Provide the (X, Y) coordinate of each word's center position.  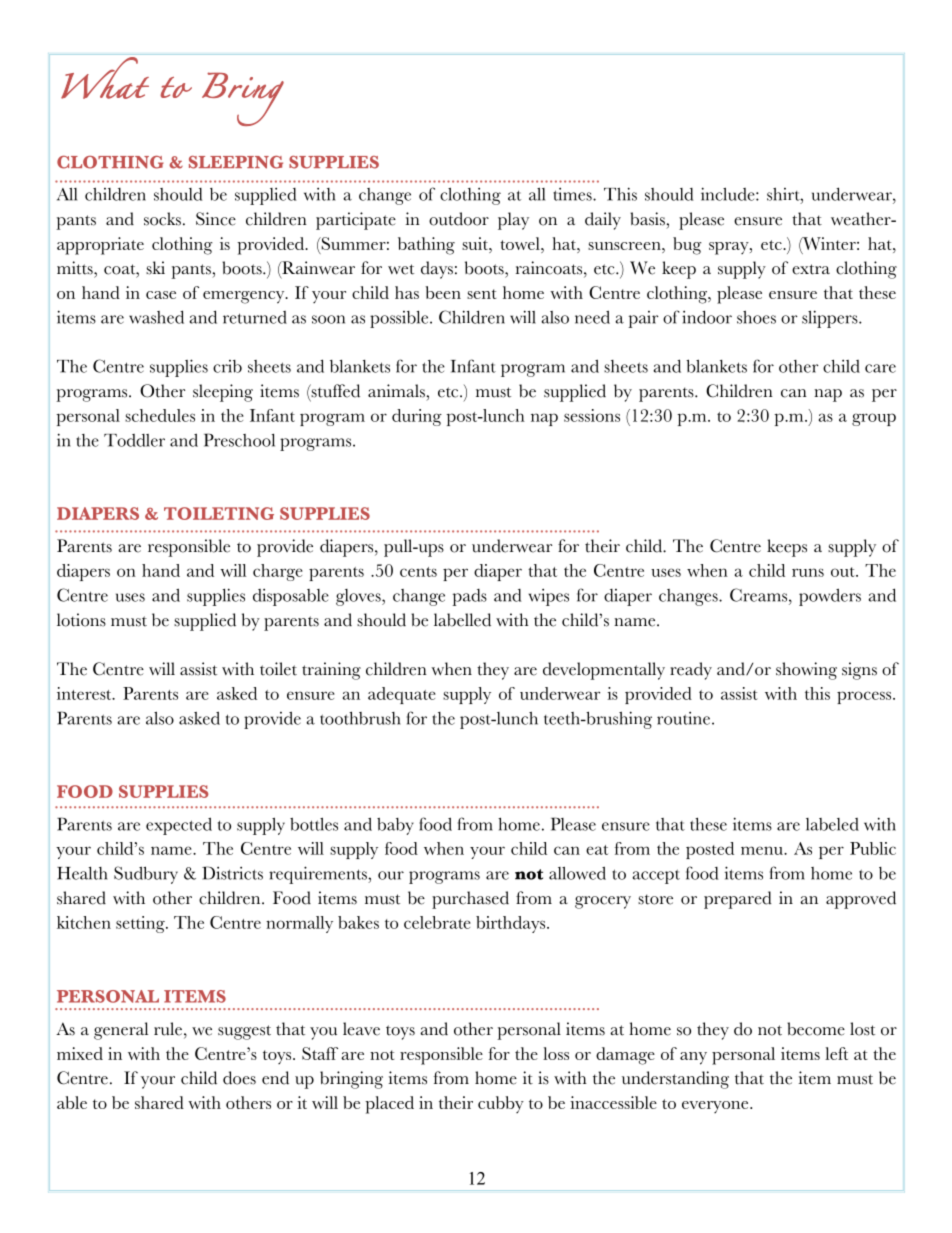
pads (469, 597)
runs (808, 572)
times (573, 194)
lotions (81, 620)
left (836, 1053)
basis (648, 219)
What (105, 78)
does (239, 1078)
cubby (501, 1104)
